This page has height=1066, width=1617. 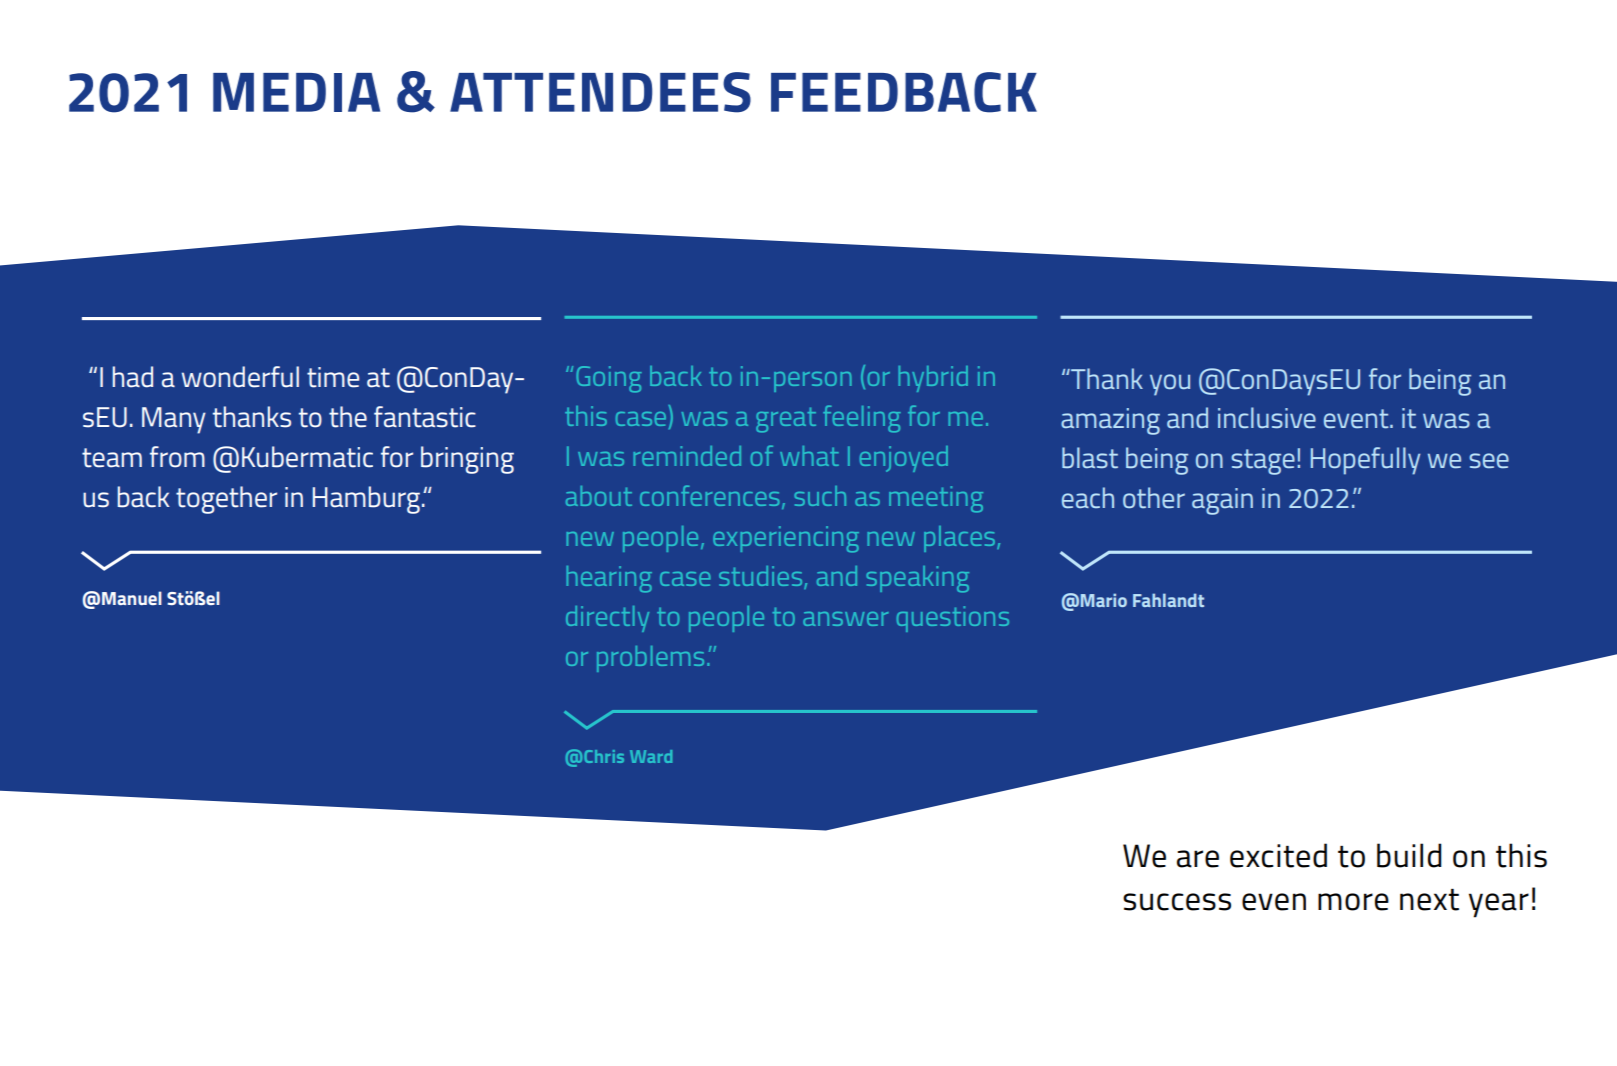 What do you see at coordinates (1170, 385) in the page?
I see `you` at bounding box center [1170, 385].
